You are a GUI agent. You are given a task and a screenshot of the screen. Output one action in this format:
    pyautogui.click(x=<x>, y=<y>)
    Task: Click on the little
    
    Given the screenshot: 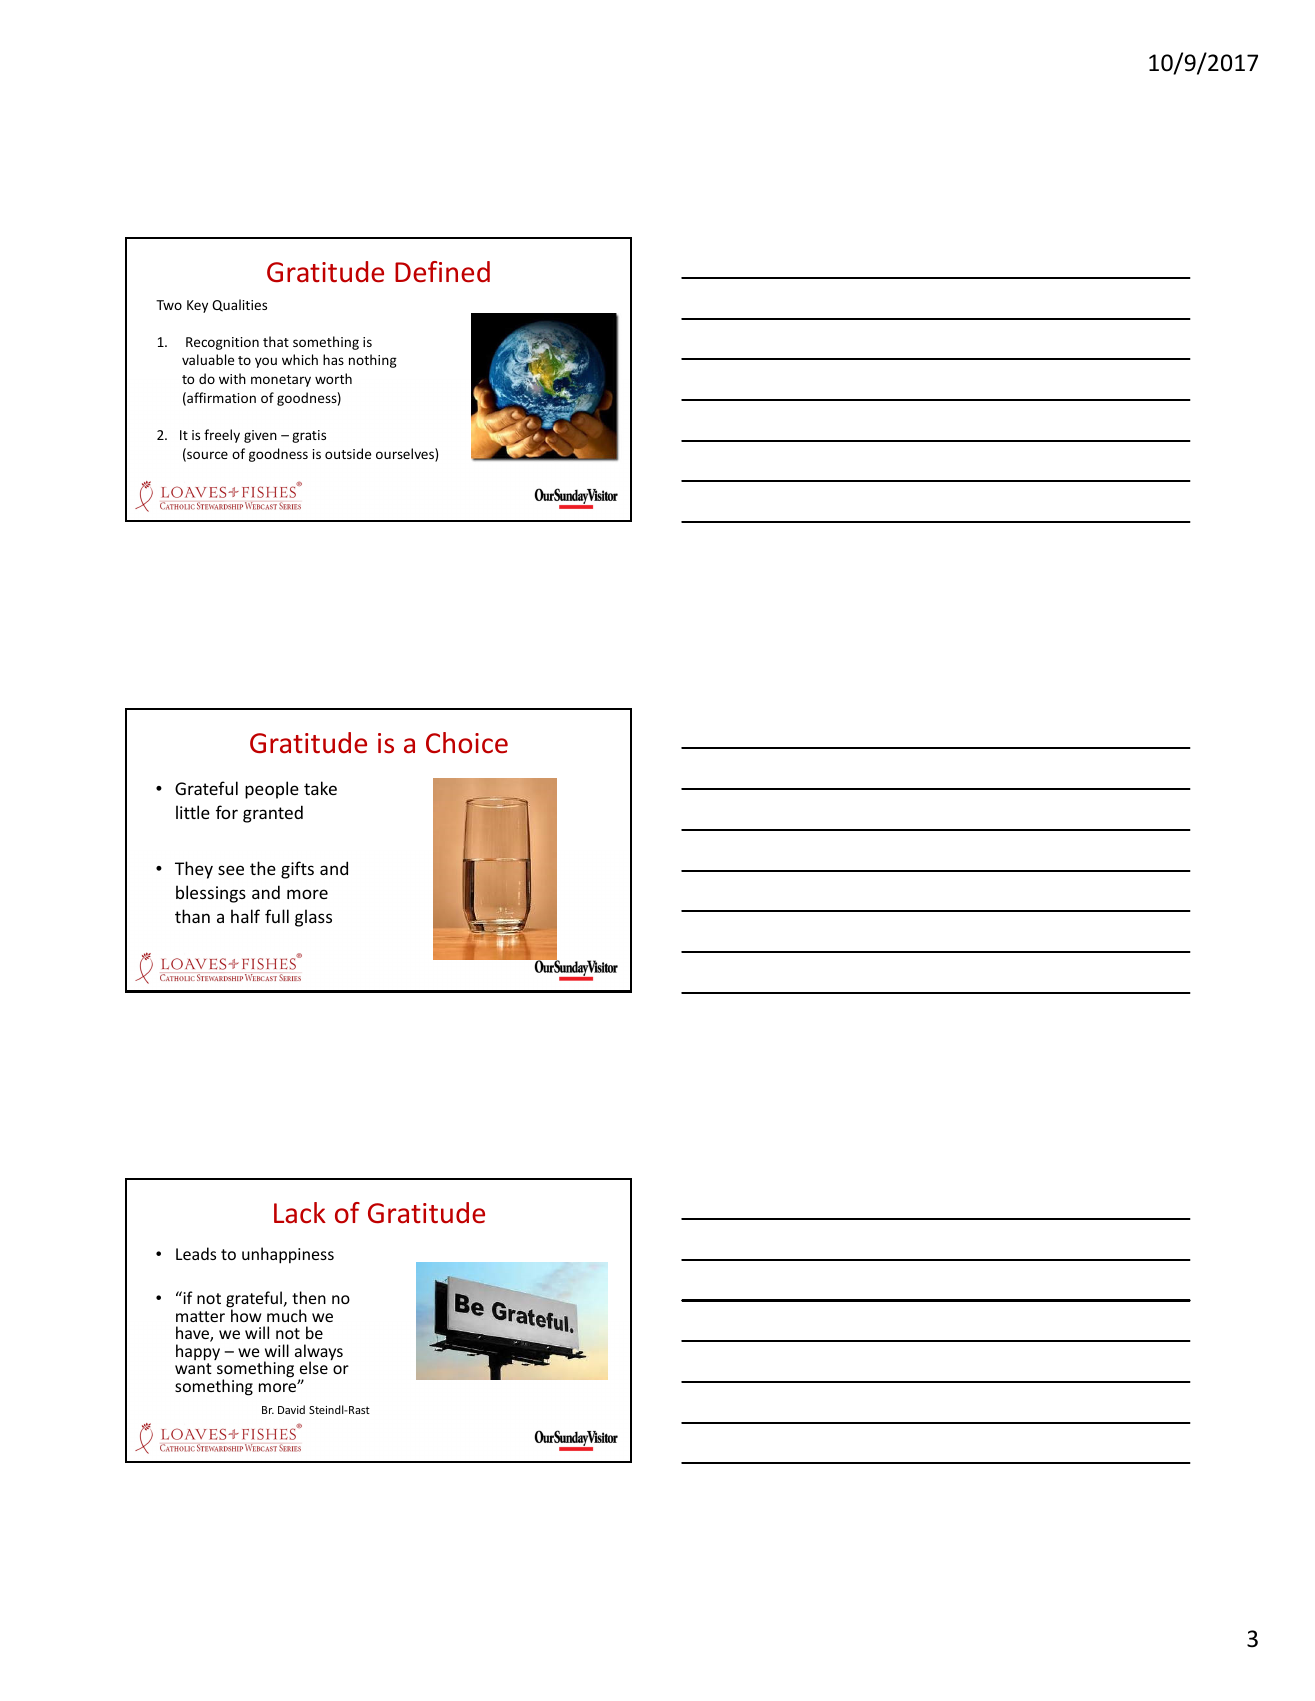 What is the action you would take?
    pyautogui.click(x=193, y=812)
